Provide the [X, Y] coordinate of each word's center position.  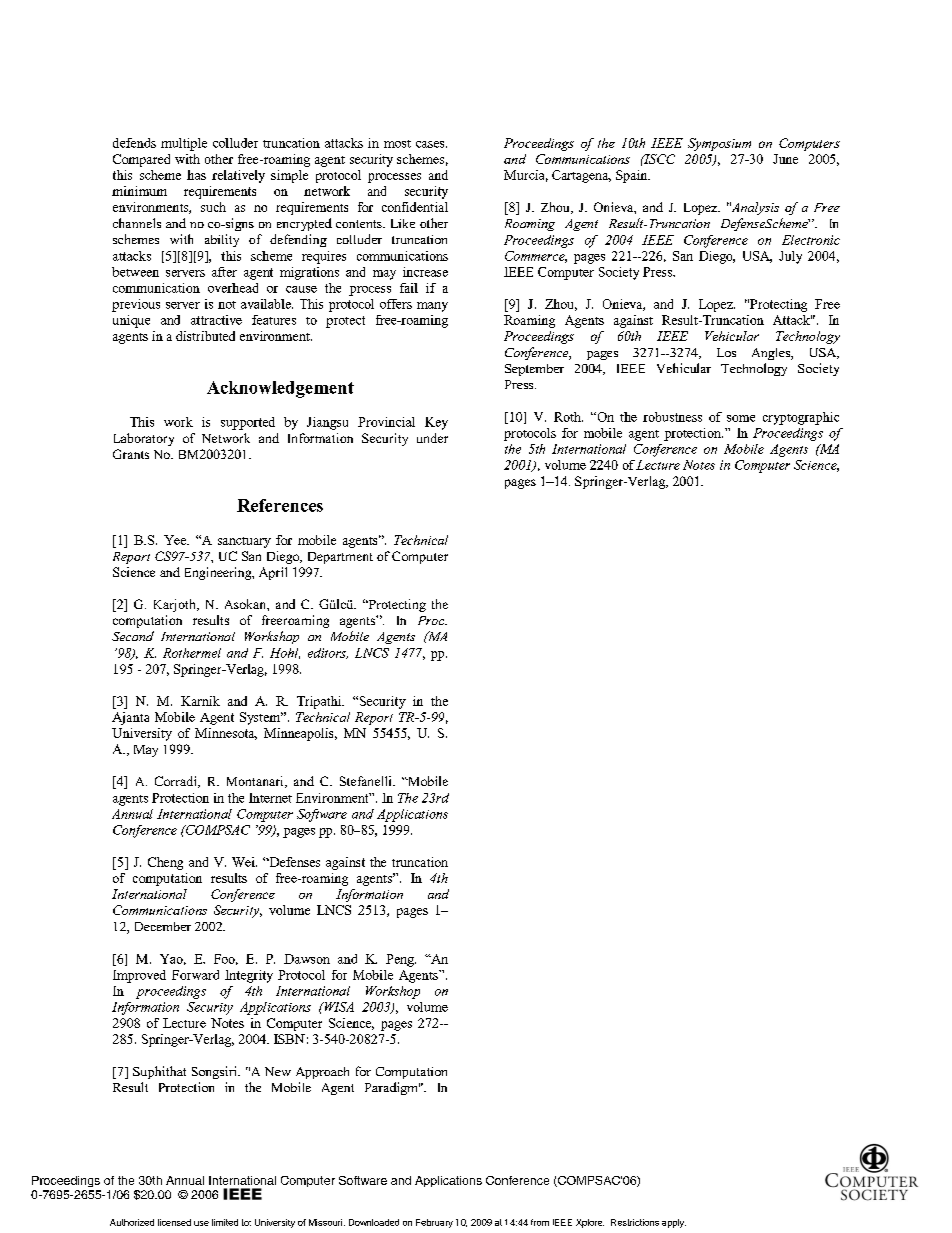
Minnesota [226, 734]
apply [674, 1223]
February [434, 1223]
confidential [415, 207]
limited [225, 1222]
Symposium [719, 144]
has [196, 175]
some [741, 418]
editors [328, 653]
